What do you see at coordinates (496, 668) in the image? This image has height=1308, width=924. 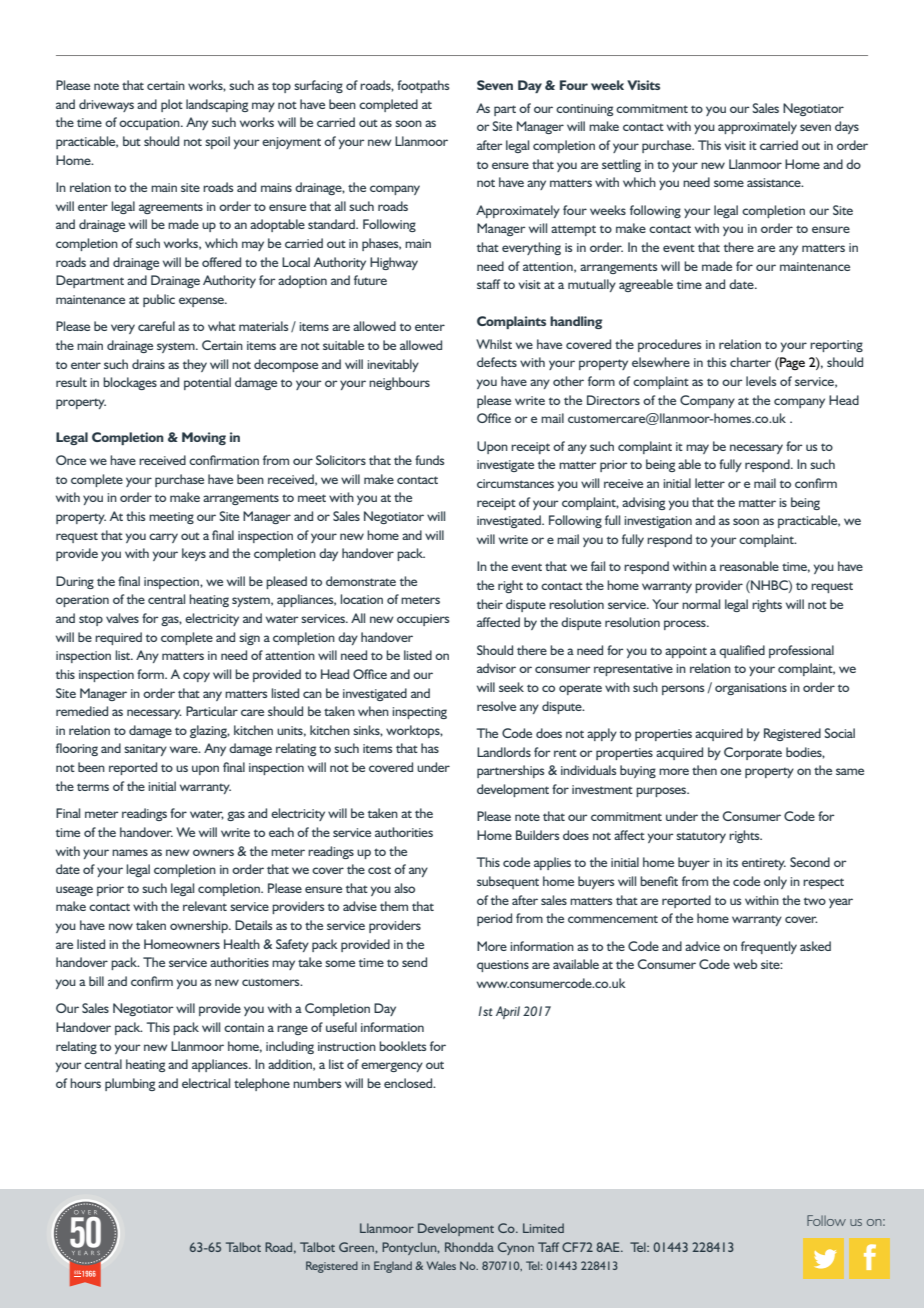 I see `advisor` at bounding box center [496, 668].
